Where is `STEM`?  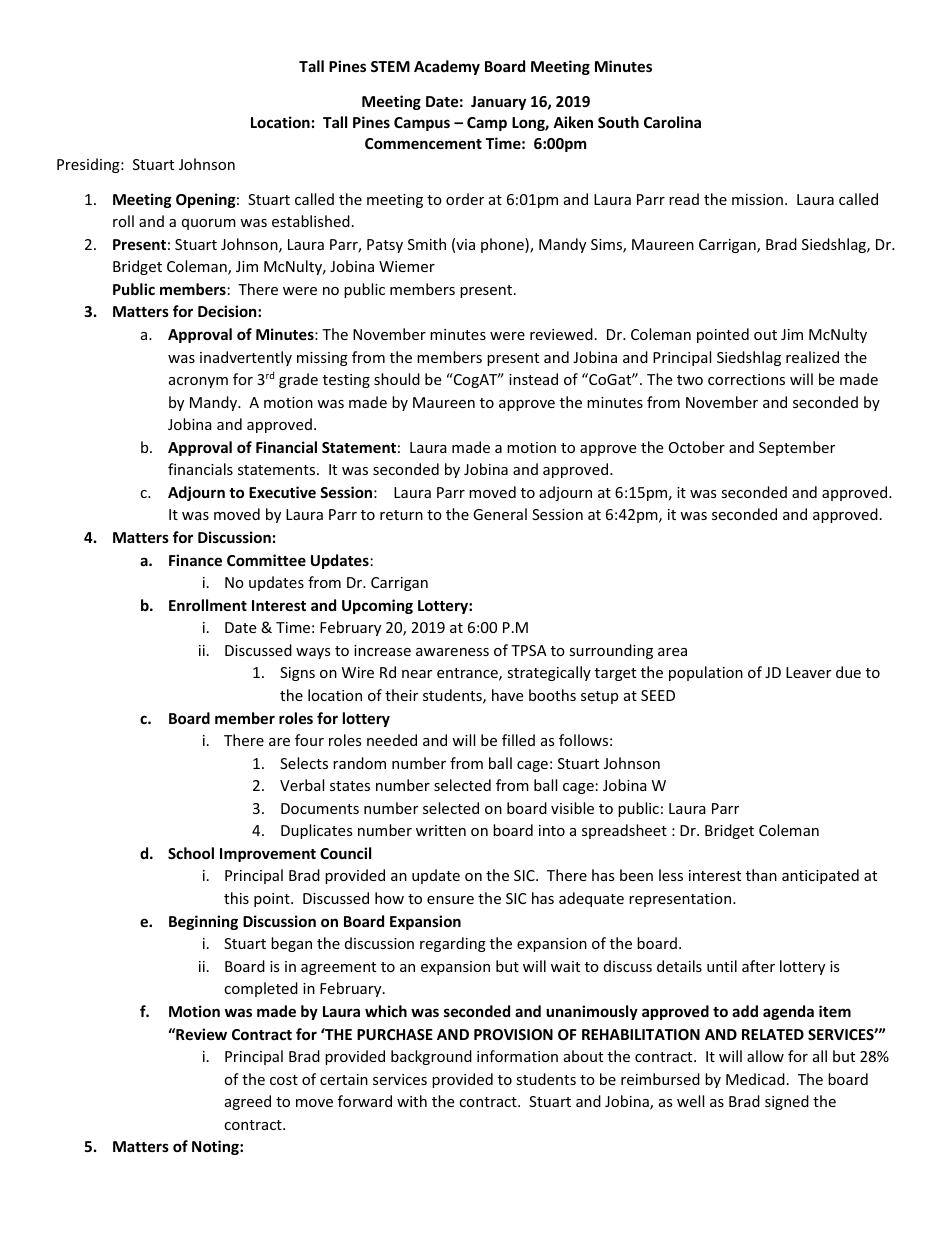
STEM is located at coordinates (390, 66).
